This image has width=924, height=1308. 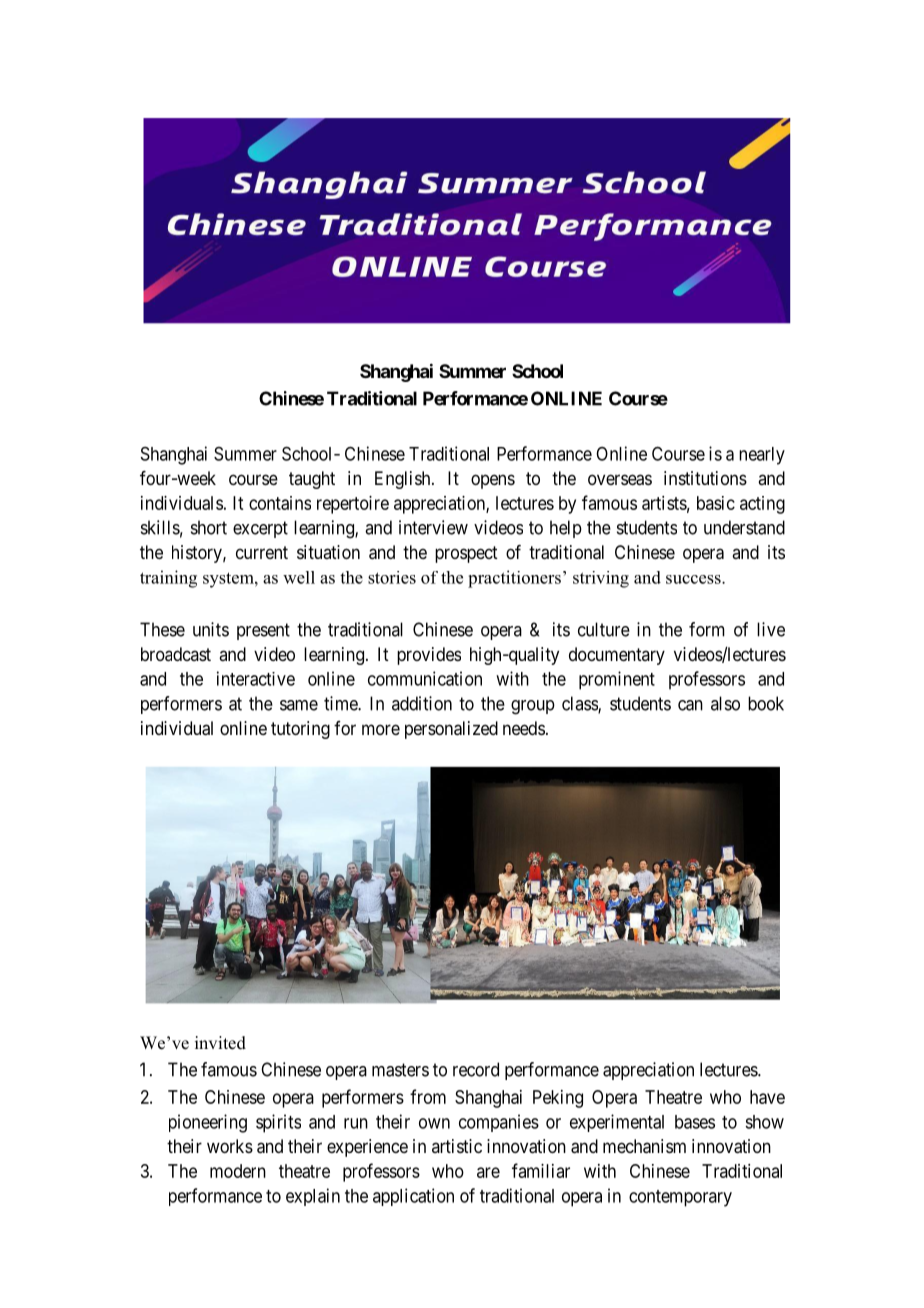 What do you see at coordinates (690, 705) in the image?
I see `can` at bounding box center [690, 705].
